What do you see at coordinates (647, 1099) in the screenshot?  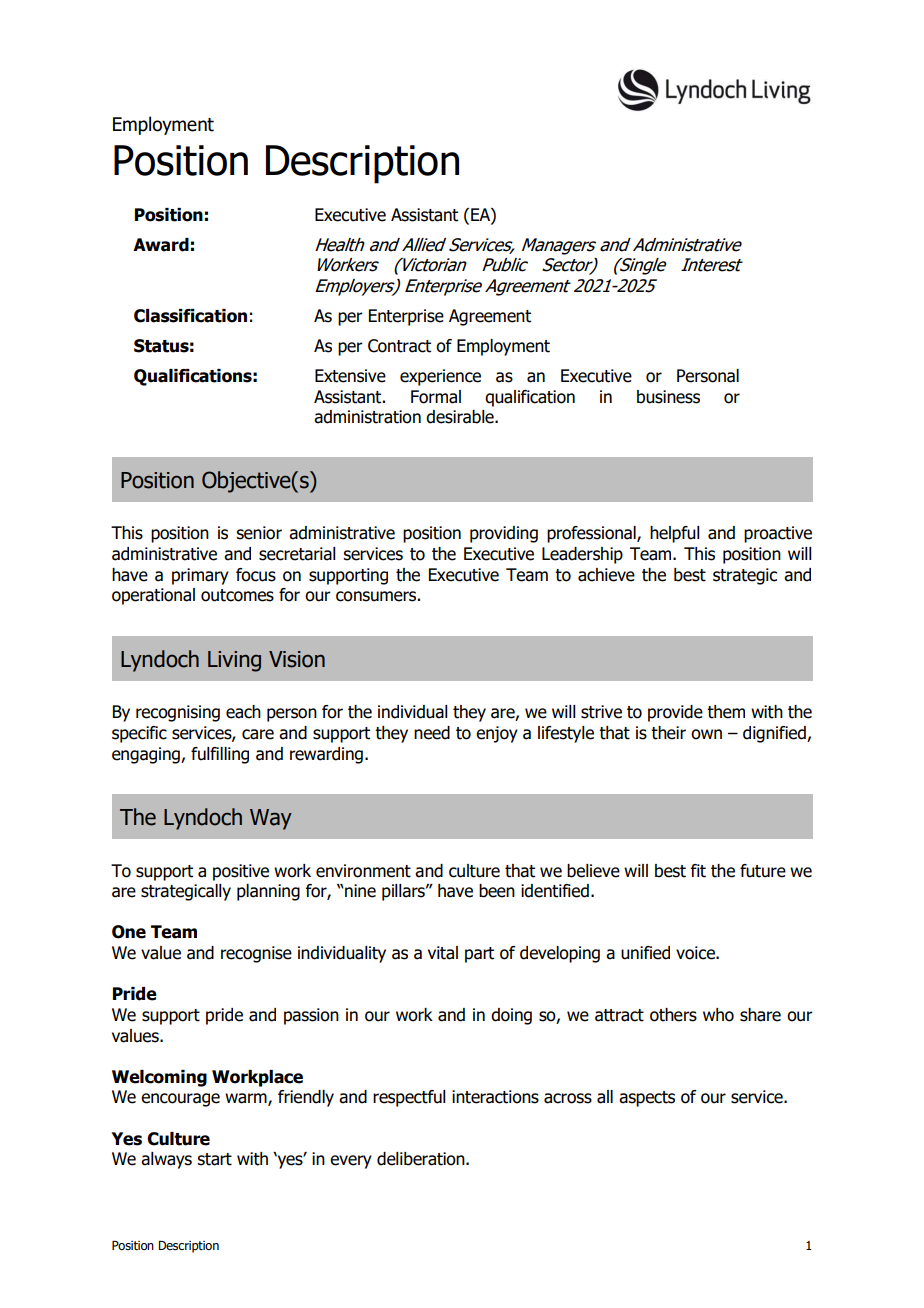 I see `aspects` at bounding box center [647, 1099].
